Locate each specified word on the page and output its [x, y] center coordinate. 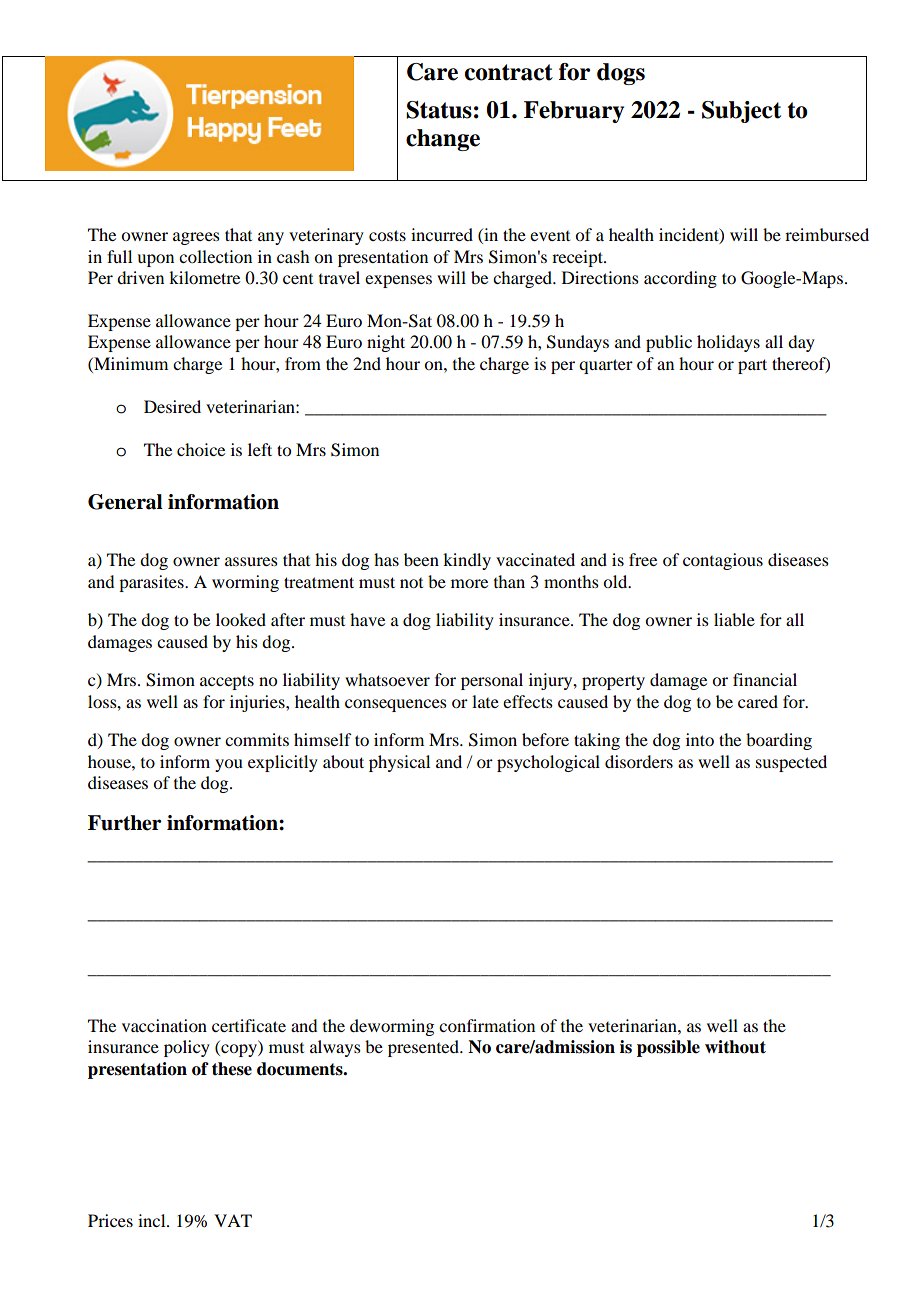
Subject [741, 112]
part [752, 366]
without [735, 1047]
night [386, 343]
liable [734, 619]
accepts [227, 682]
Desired [172, 406]
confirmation [487, 1025]
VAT [233, 1220]
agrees [196, 238]
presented [425, 1048]
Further [125, 823]
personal [492, 681]
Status [439, 110]
